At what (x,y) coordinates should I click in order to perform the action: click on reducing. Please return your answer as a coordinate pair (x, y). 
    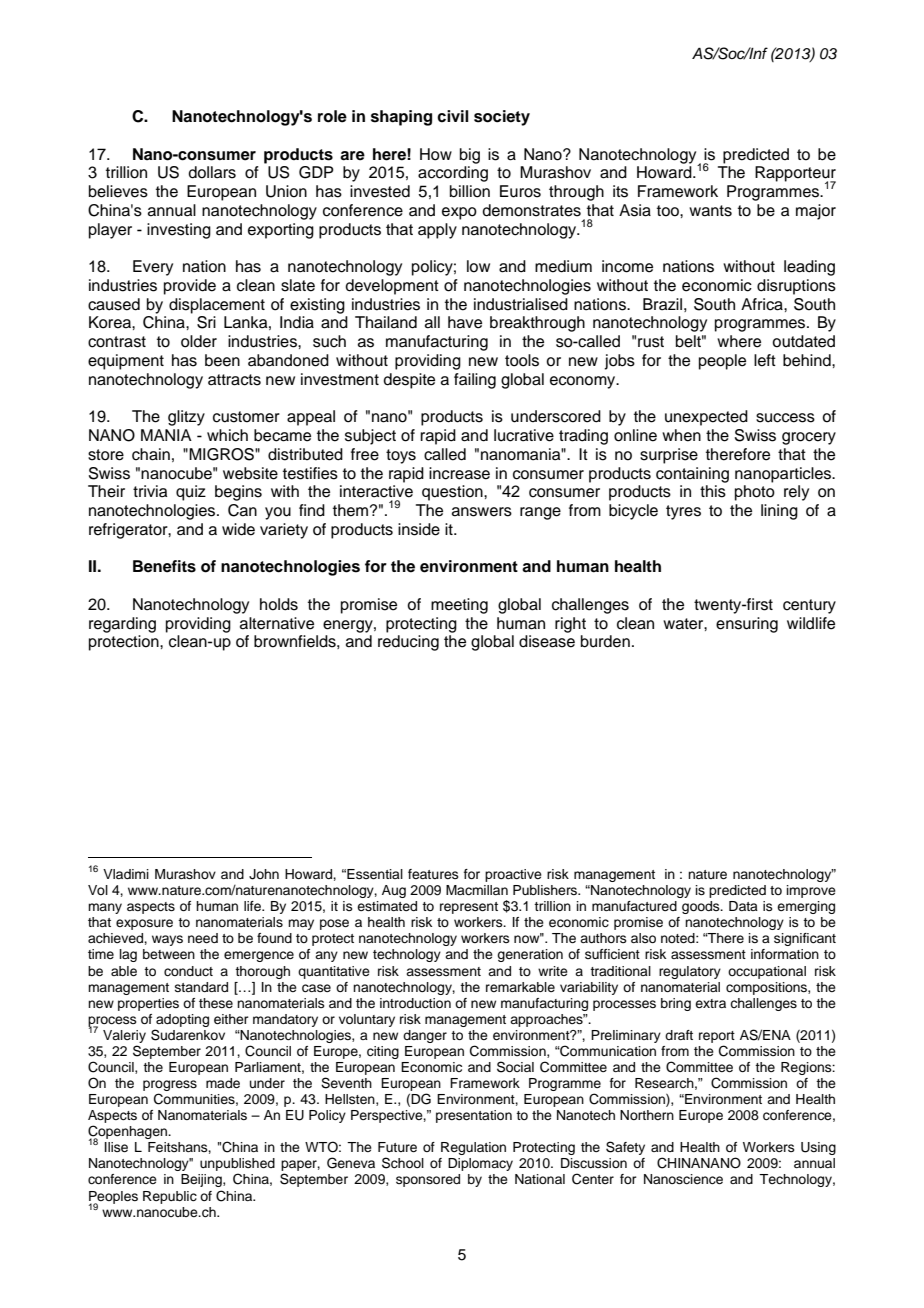
    Looking at the image, I should click on (408, 643).
